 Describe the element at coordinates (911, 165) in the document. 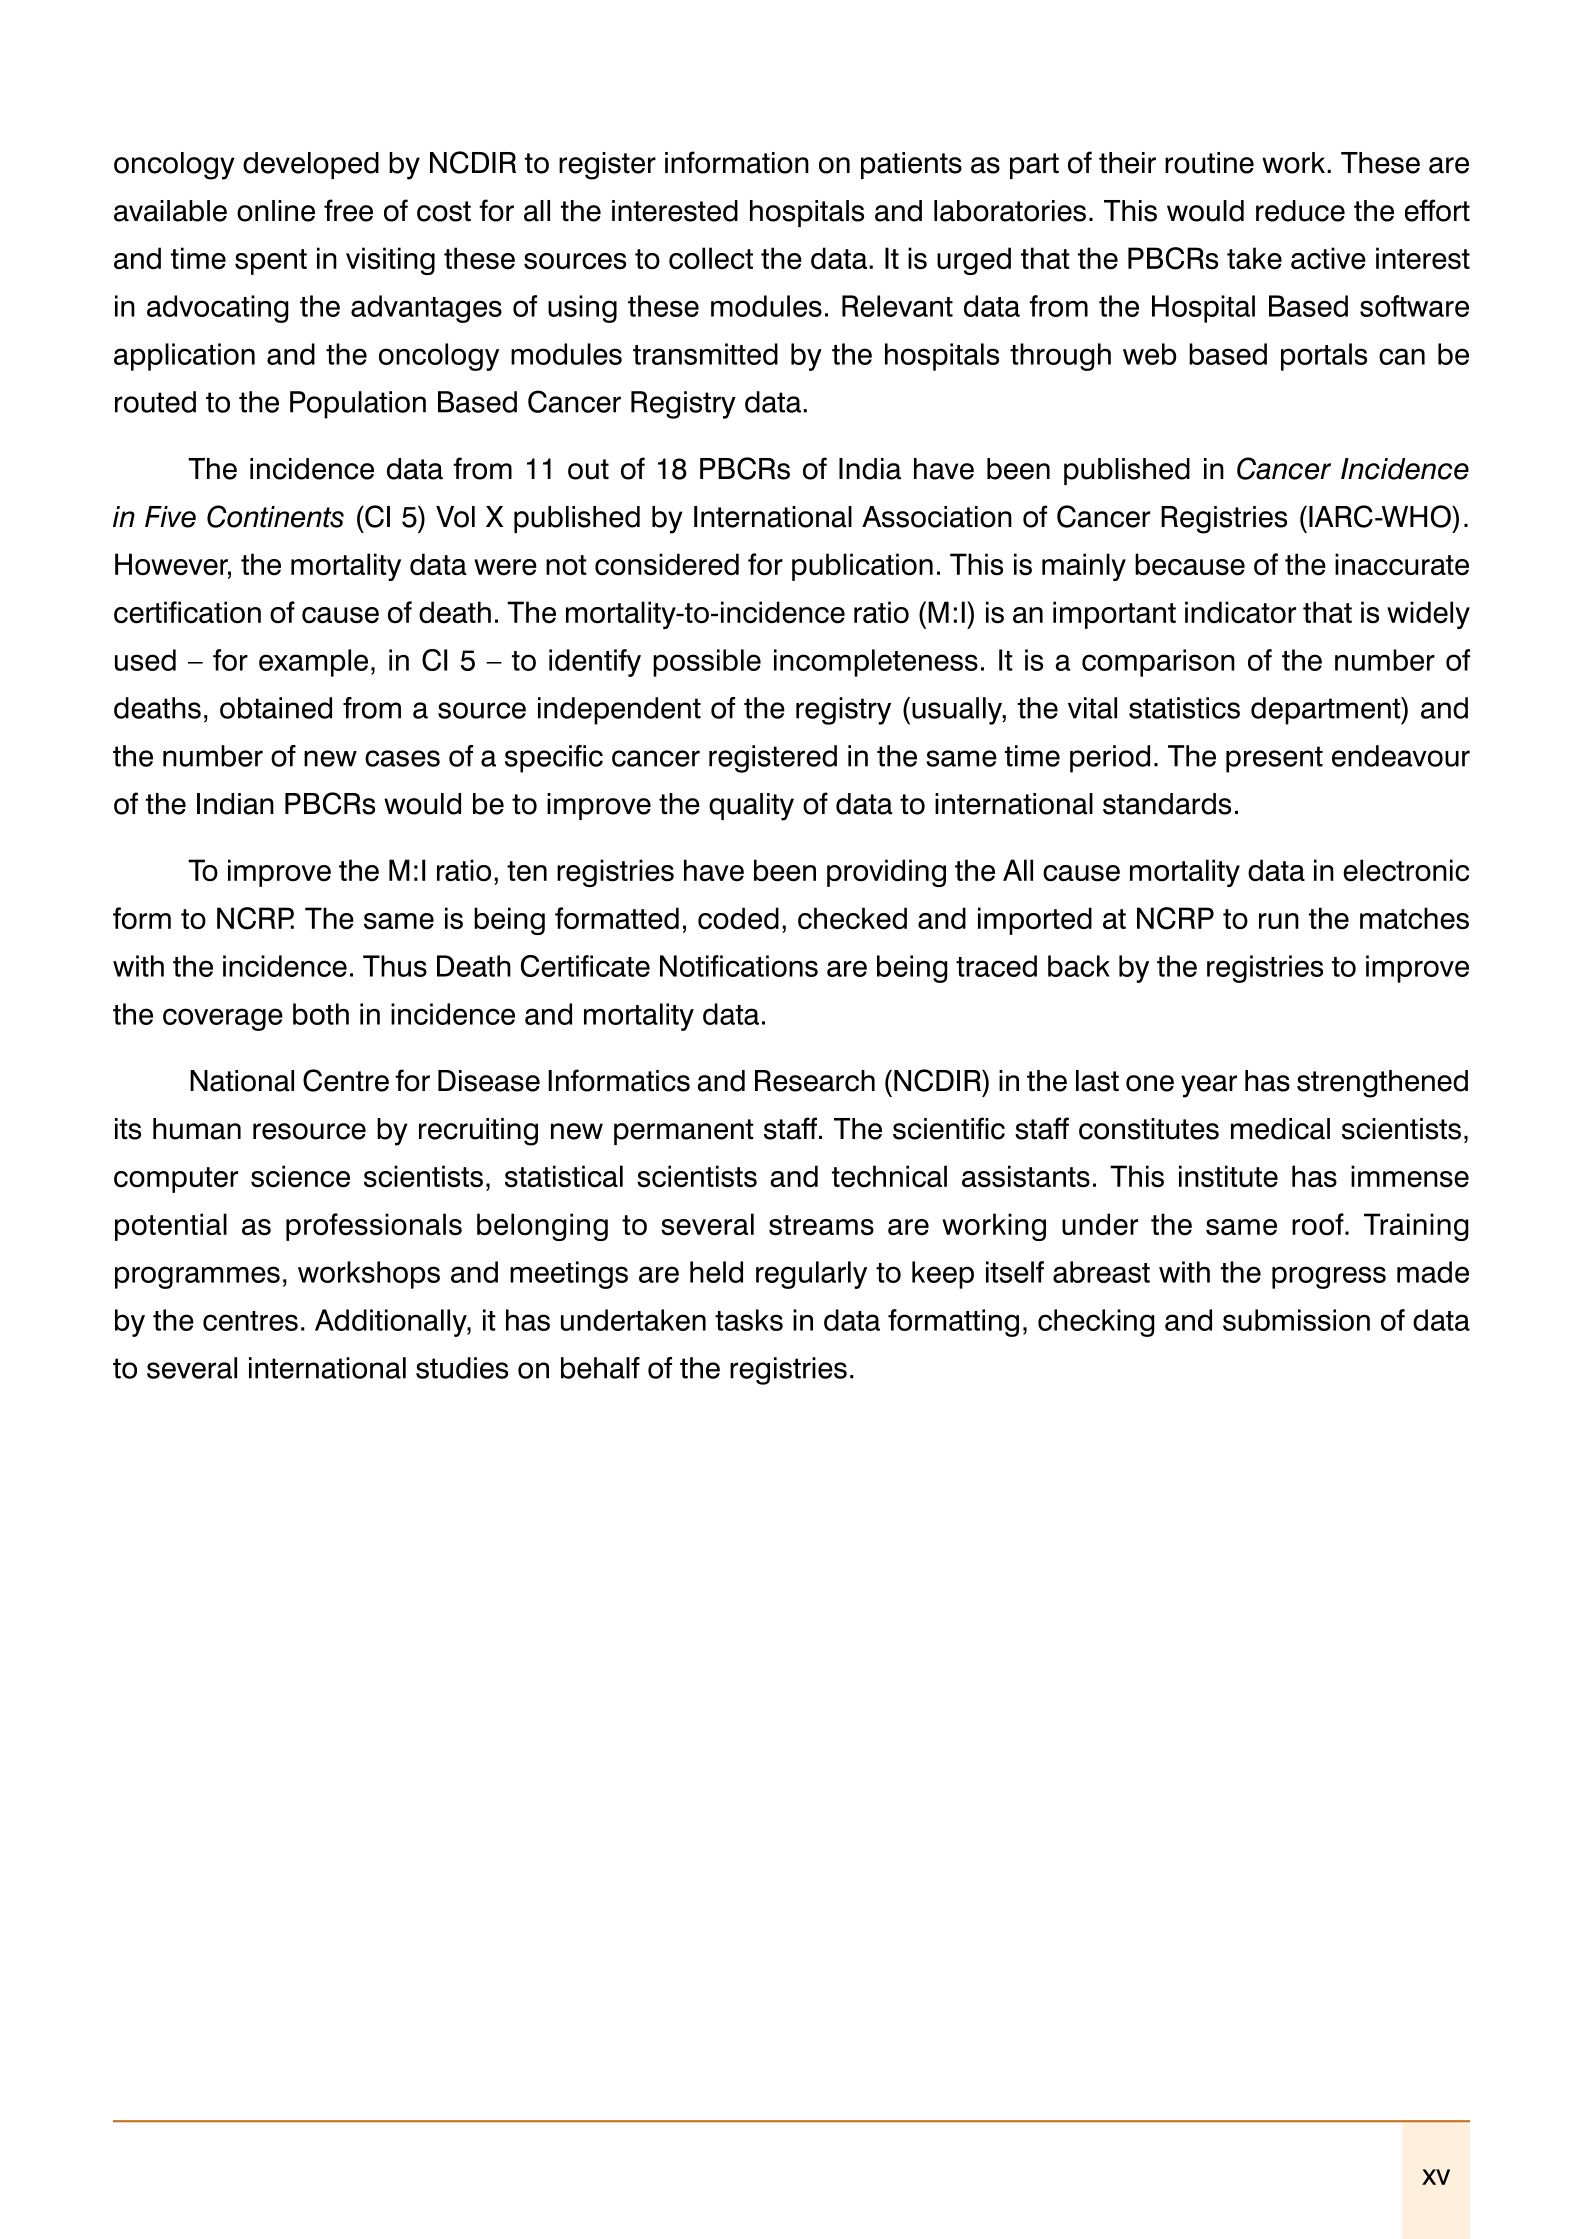

I see `patients` at that location.
